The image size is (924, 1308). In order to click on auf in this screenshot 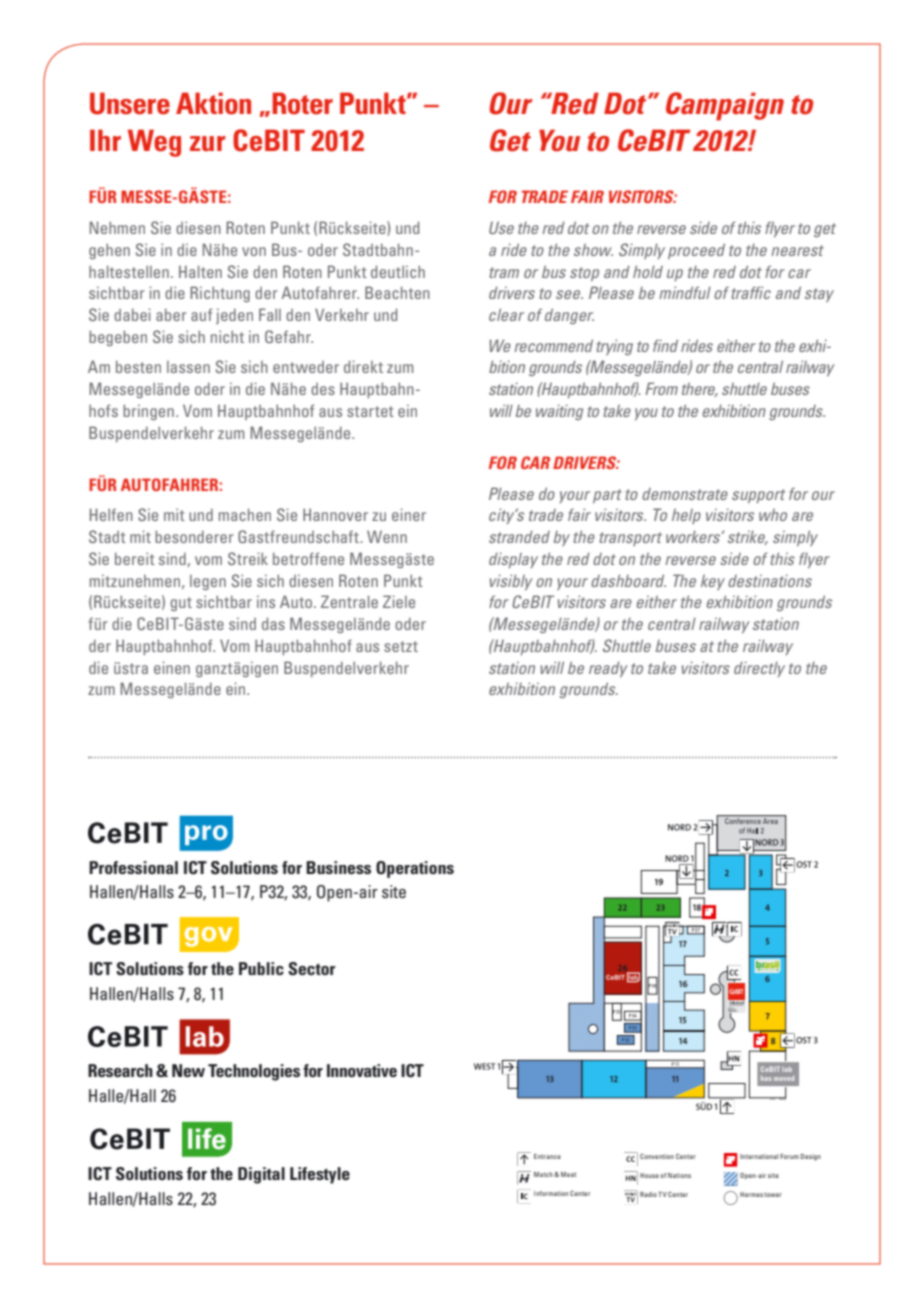, I will do `click(201, 314)`.
